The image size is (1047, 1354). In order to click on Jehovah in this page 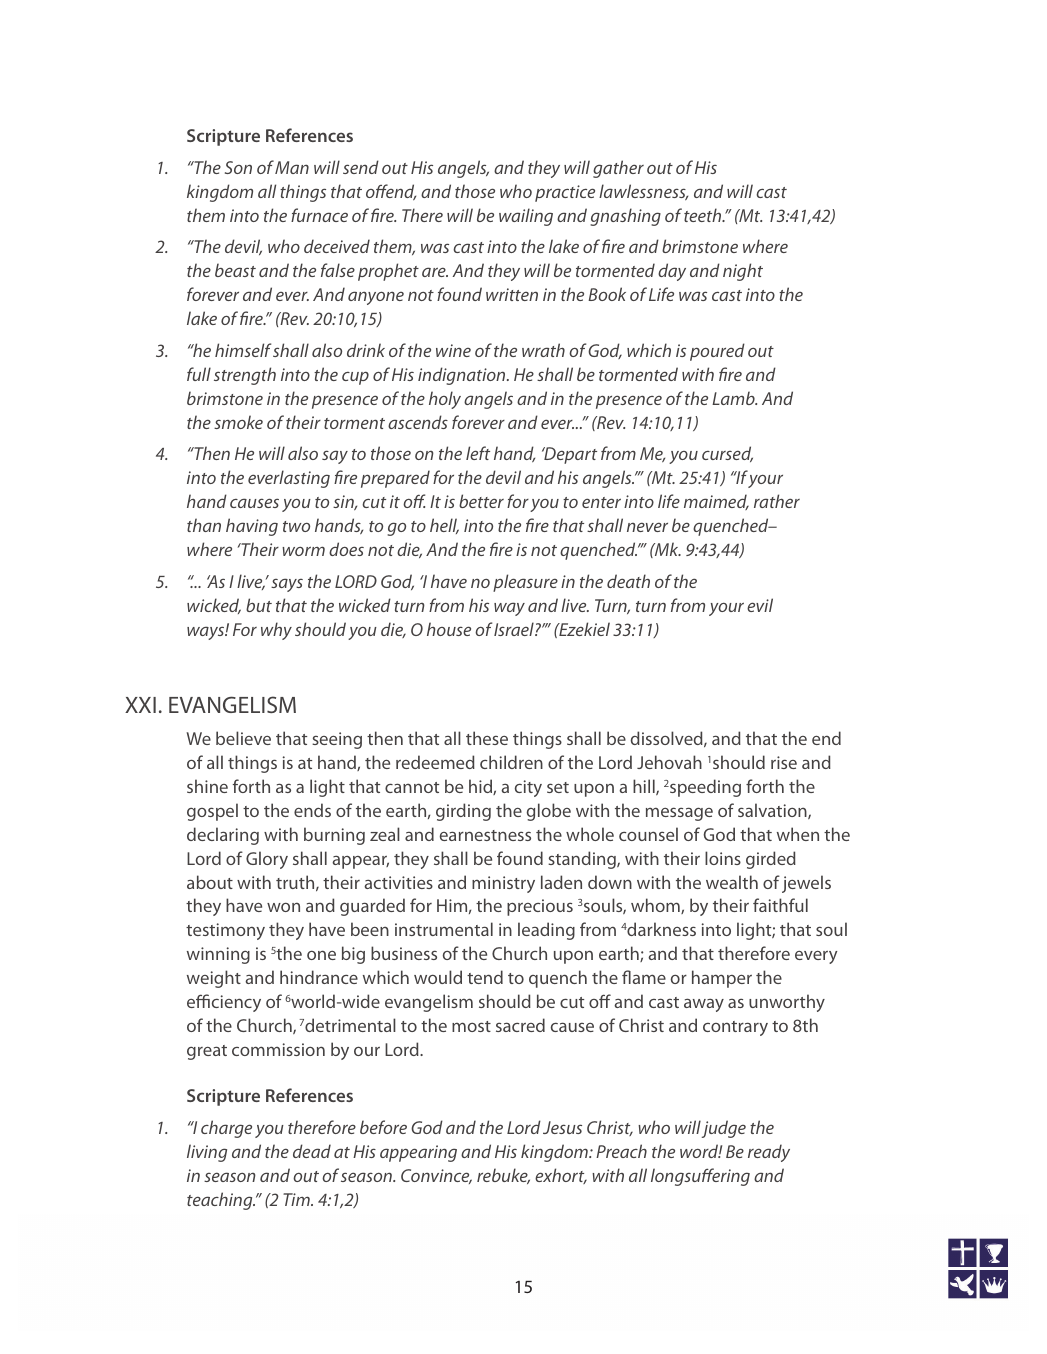, I will do `click(669, 762)`.
